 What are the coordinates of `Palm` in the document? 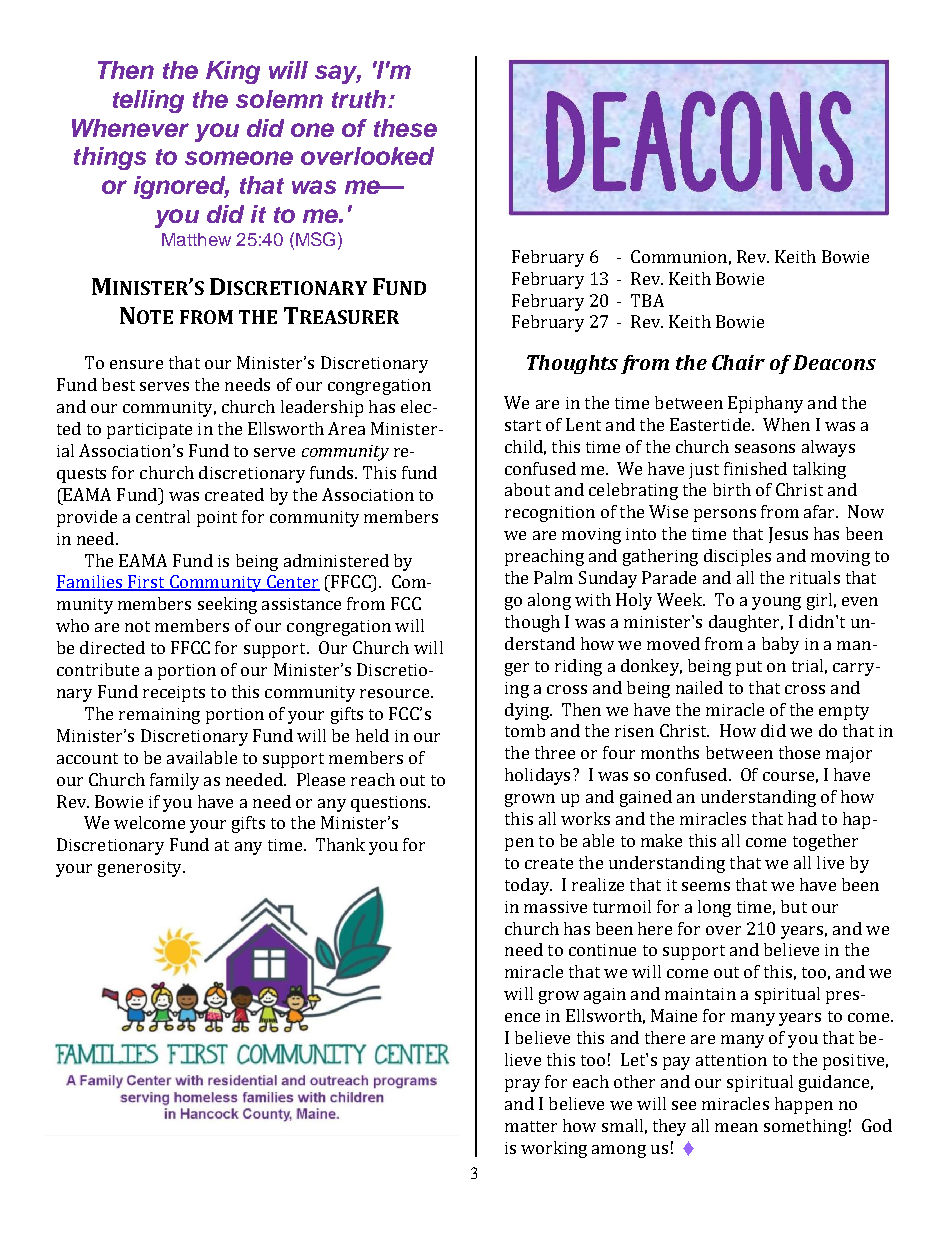 It's located at (553, 577).
